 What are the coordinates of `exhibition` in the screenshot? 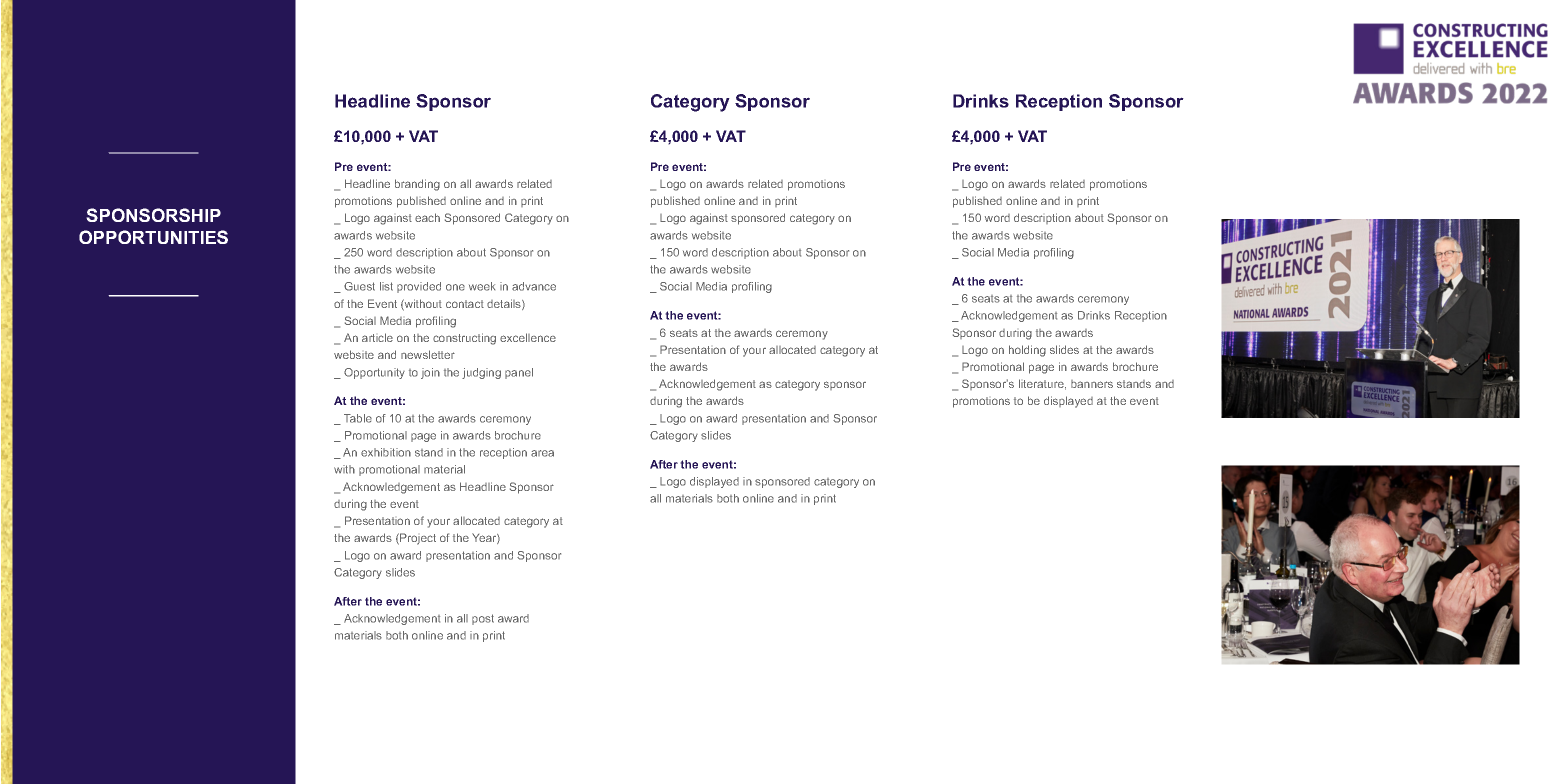 It's located at (386, 452).
